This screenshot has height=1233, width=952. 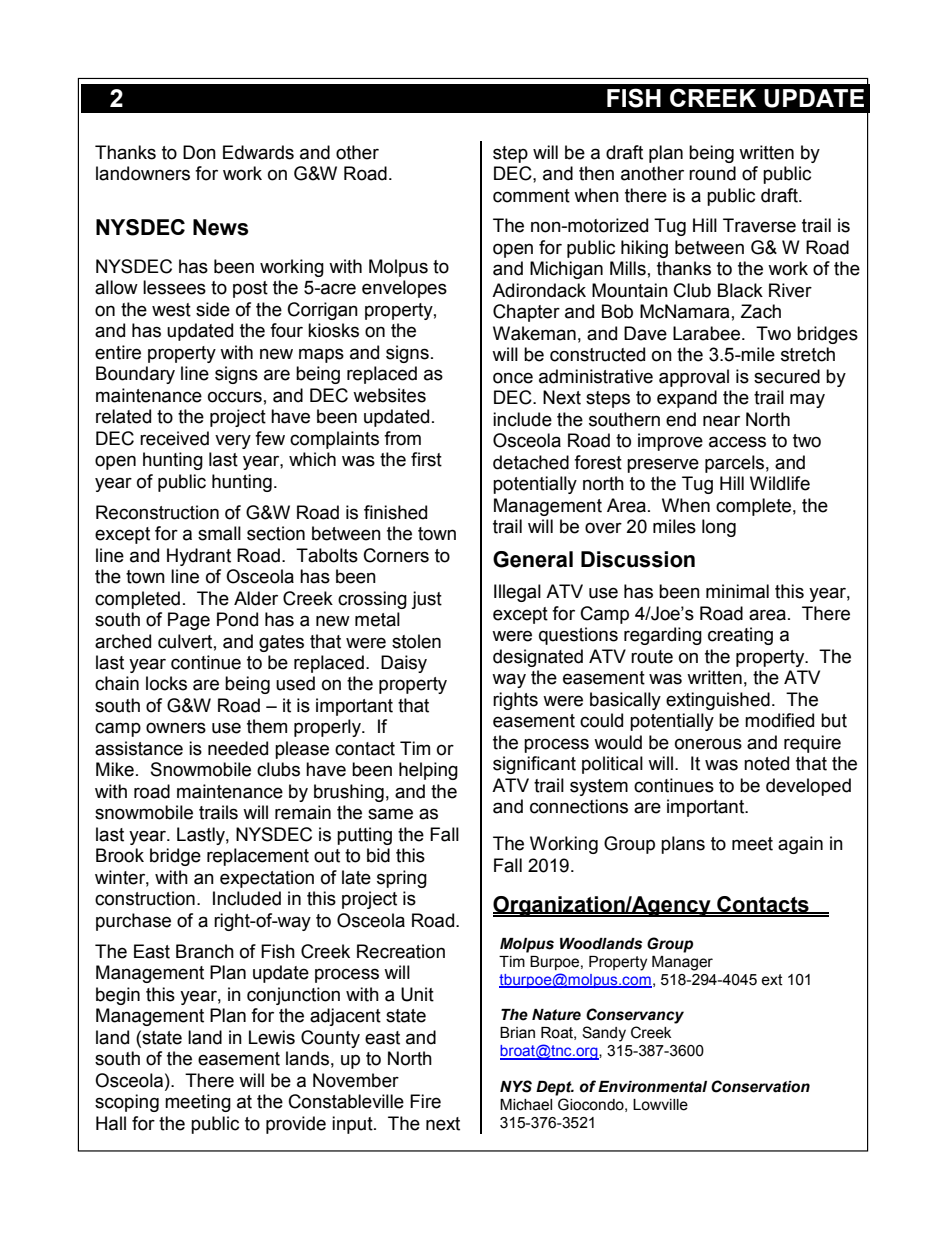 I want to click on creating, so click(x=740, y=636).
